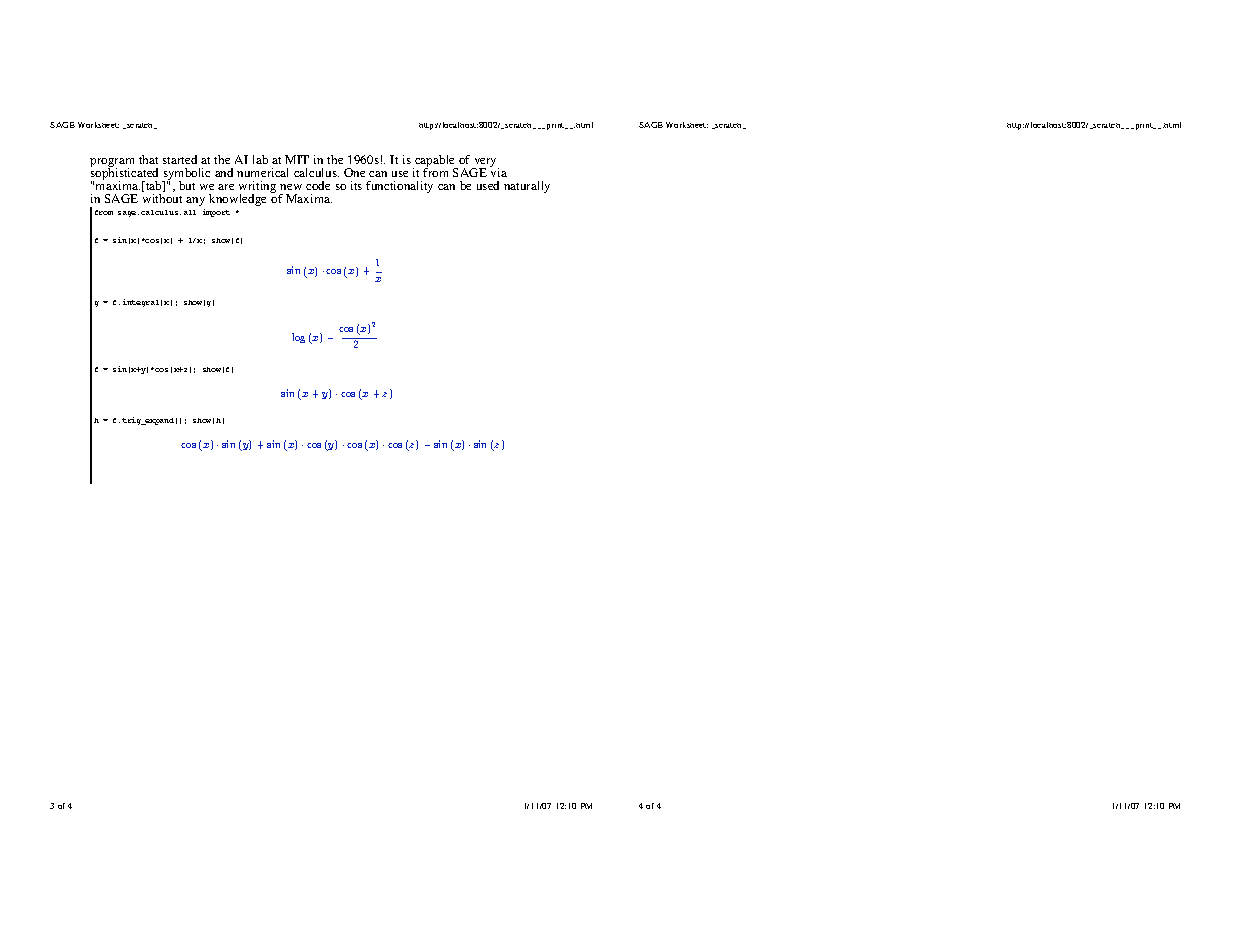 This screenshot has width=1233, height=952. Describe the element at coordinates (195, 201) in the screenshot. I see `any` at that location.
